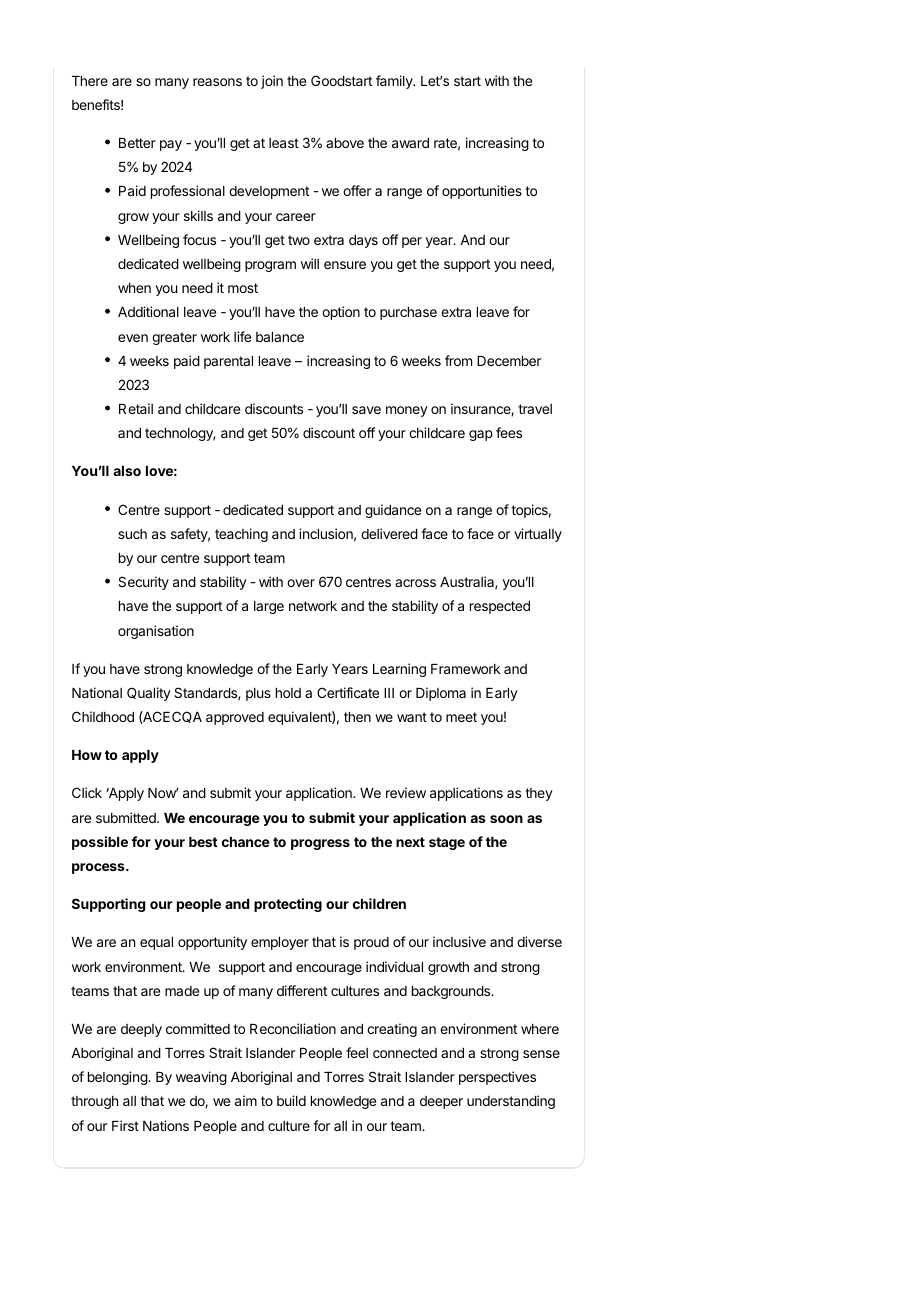 The height and width of the image is (1308, 924). What do you see at coordinates (118, 1078) in the image?
I see `belonging` at bounding box center [118, 1078].
